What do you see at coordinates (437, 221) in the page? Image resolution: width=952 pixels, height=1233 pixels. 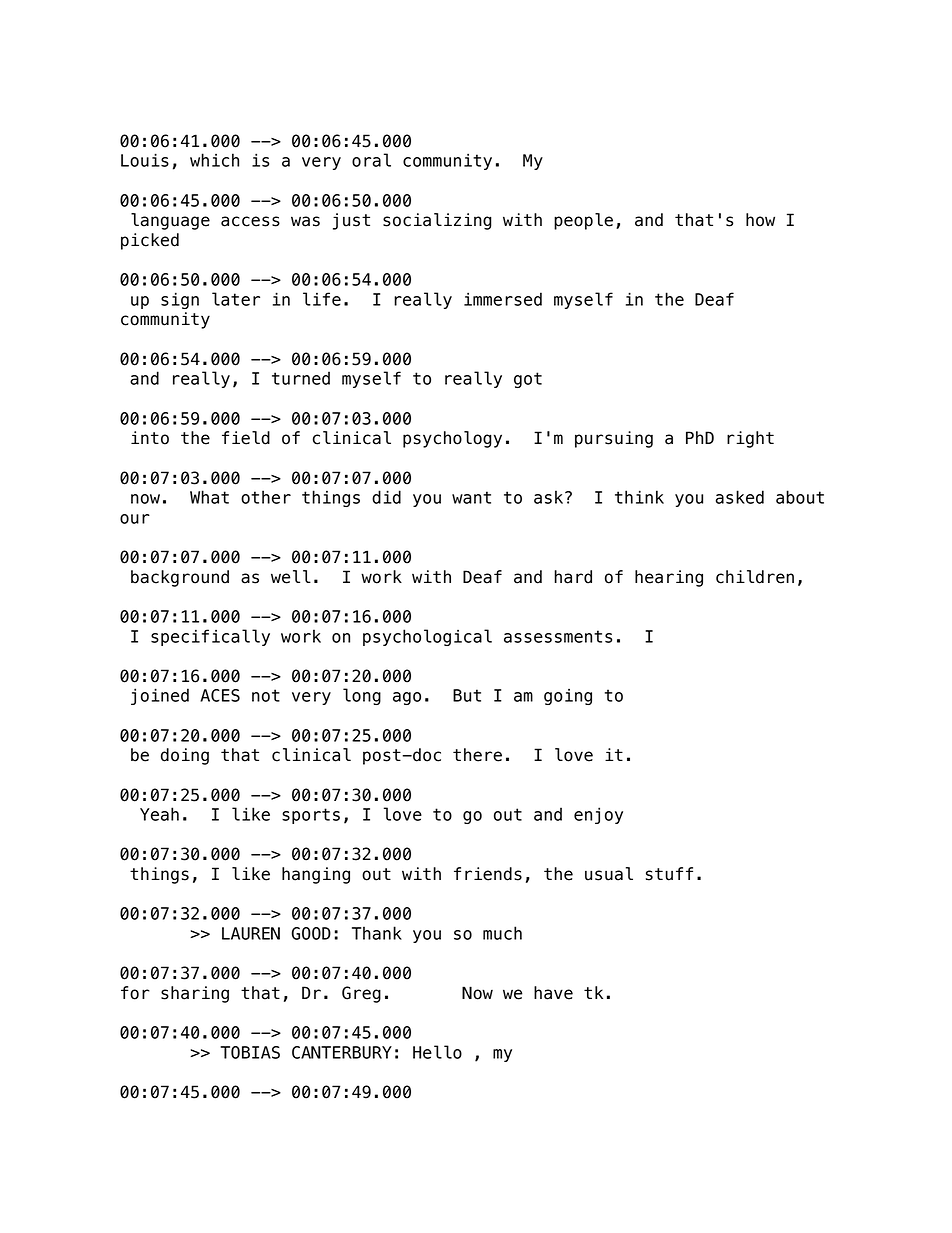 I see `socializing` at bounding box center [437, 221].
